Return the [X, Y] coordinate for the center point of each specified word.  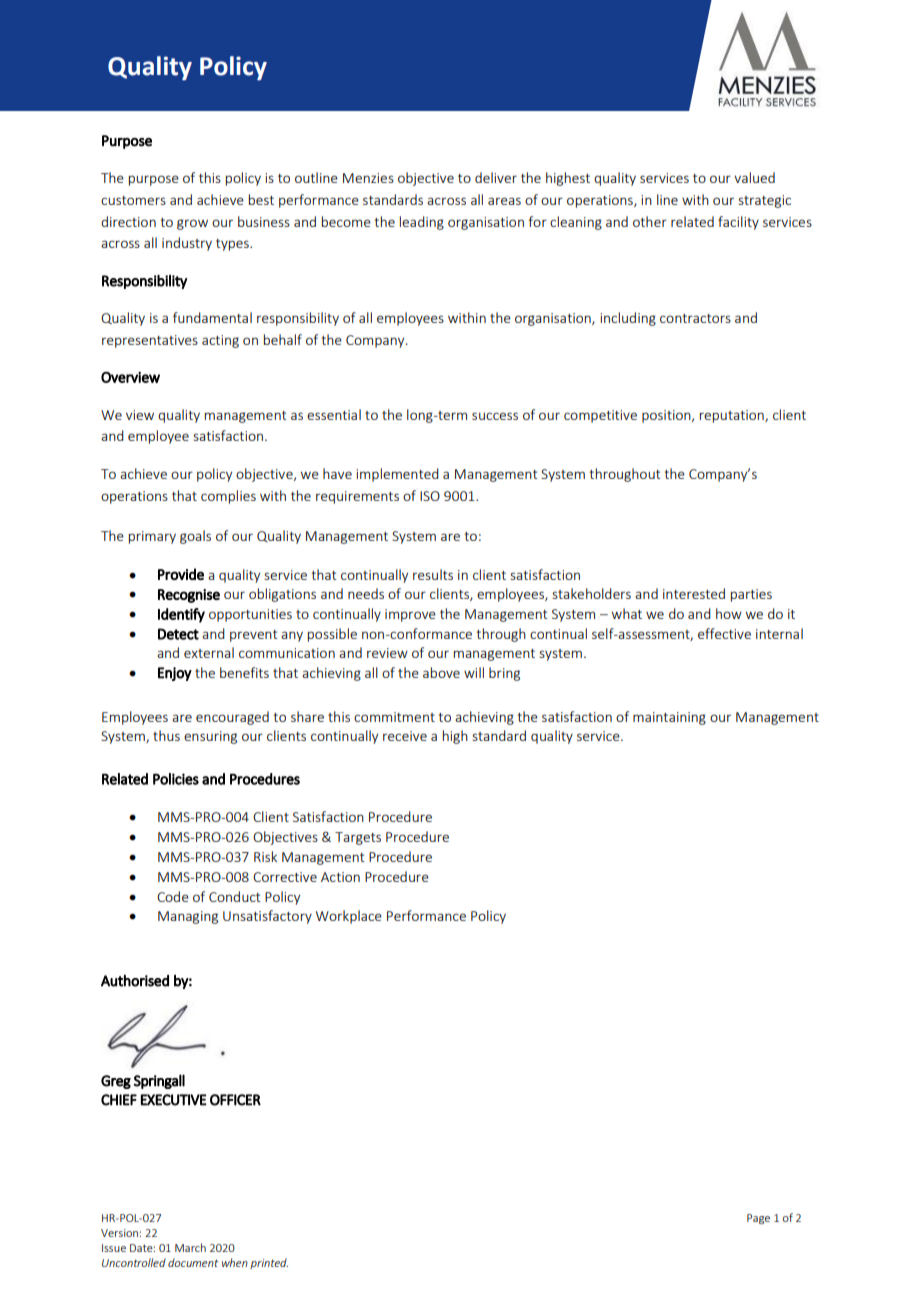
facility [738, 223]
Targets [358, 838]
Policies [176, 779]
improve [410, 615]
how [729, 613]
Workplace [349, 917]
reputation [733, 416]
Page [758, 1219]
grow [192, 224]
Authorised [135, 980]
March [190, 1247]
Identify [181, 615]
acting [220, 341]
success [495, 416]
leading [422, 223]
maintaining [669, 718]
